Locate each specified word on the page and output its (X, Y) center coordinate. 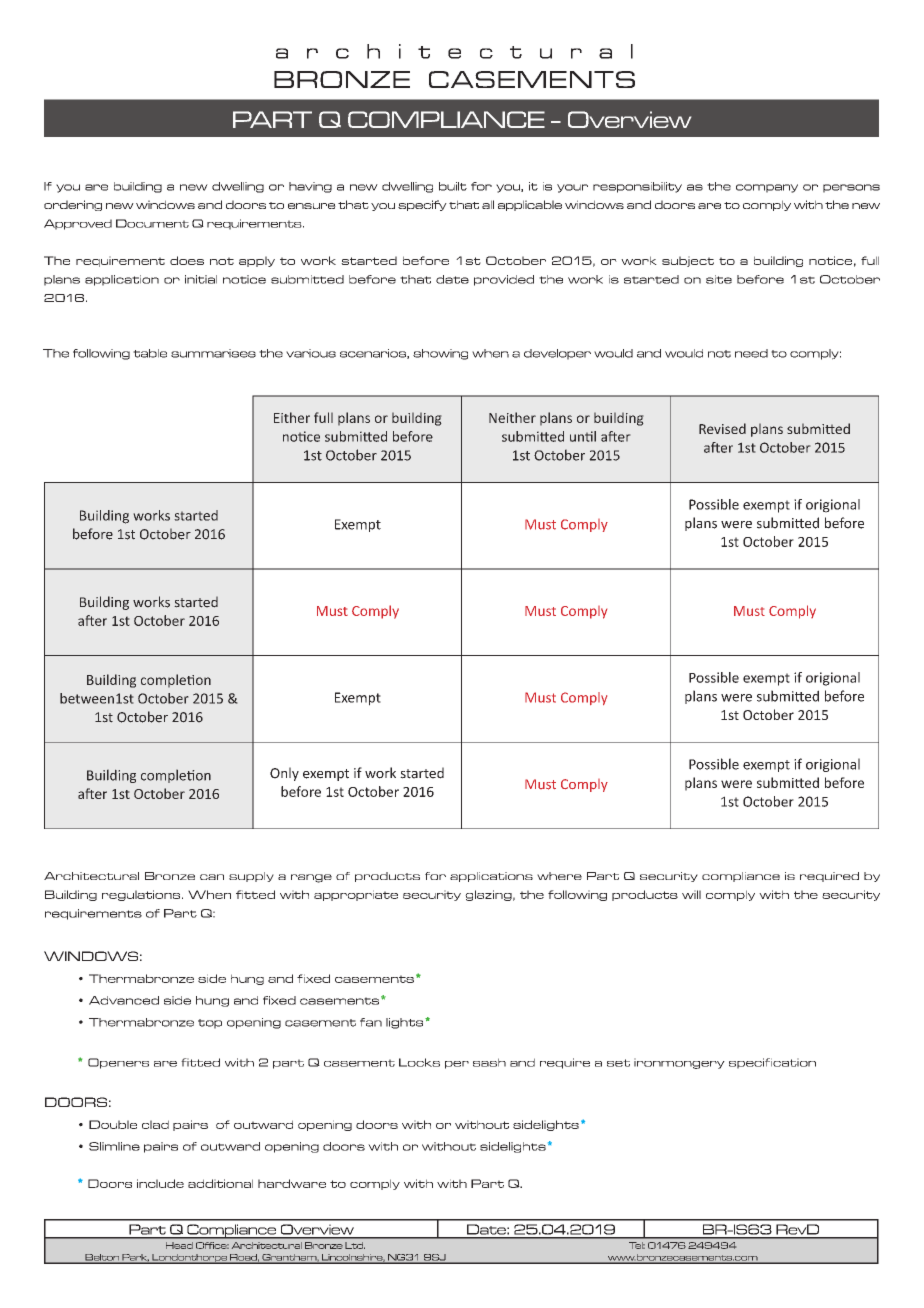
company (767, 188)
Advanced (124, 1000)
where (559, 876)
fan (371, 1022)
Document (152, 223)
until (583, 436)
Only (284, 774)
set (618, 1063)
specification (772, 1063)
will (691, 894)
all (488, 204)
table (150, 353)
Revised (722, 428)
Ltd (355, 1245)
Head (179, 1245)
